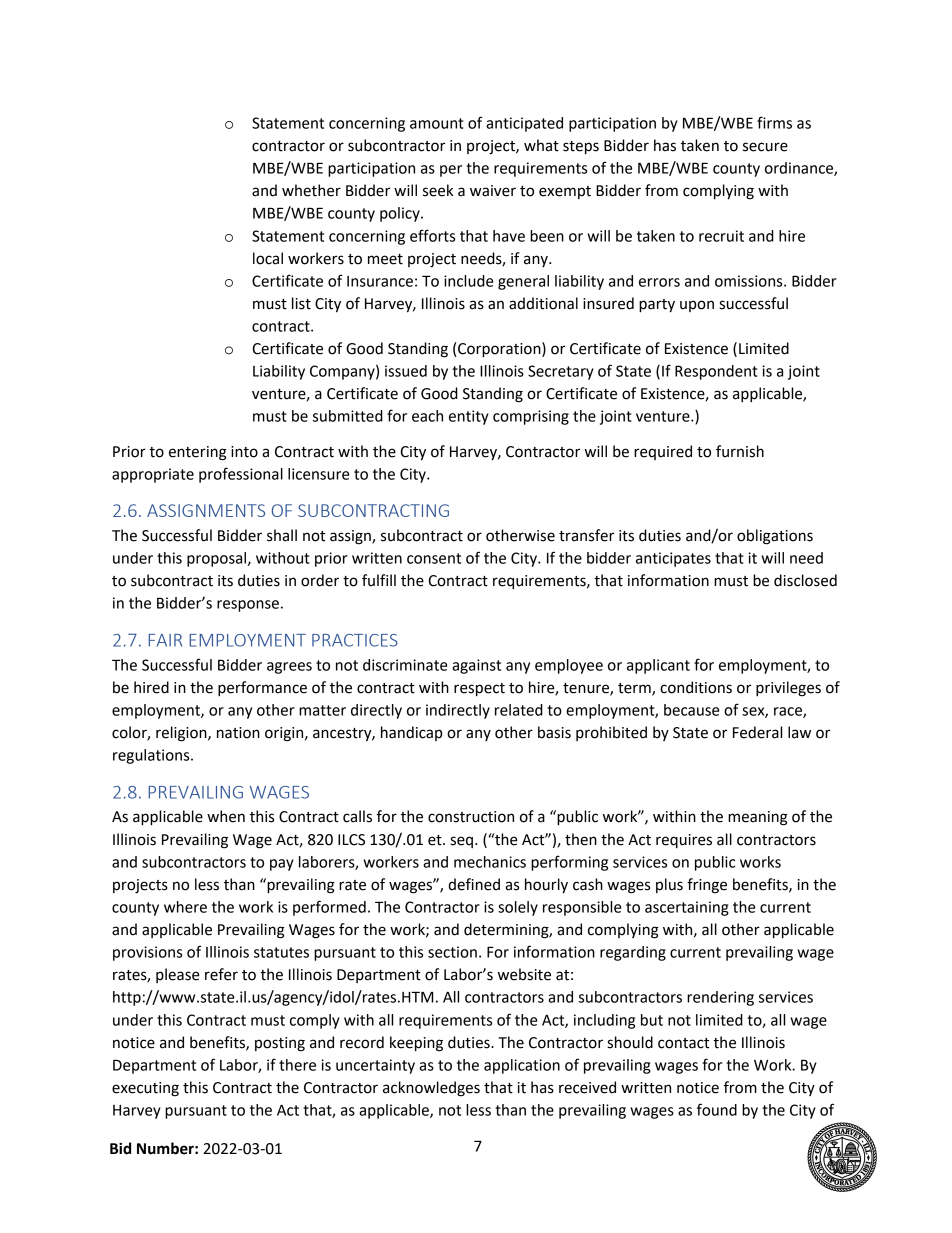 The image size is (952, 1233). What do you see at coordinates (437, 123) in the screenshot?
I see `amount` at bounding box center [437, 123].
